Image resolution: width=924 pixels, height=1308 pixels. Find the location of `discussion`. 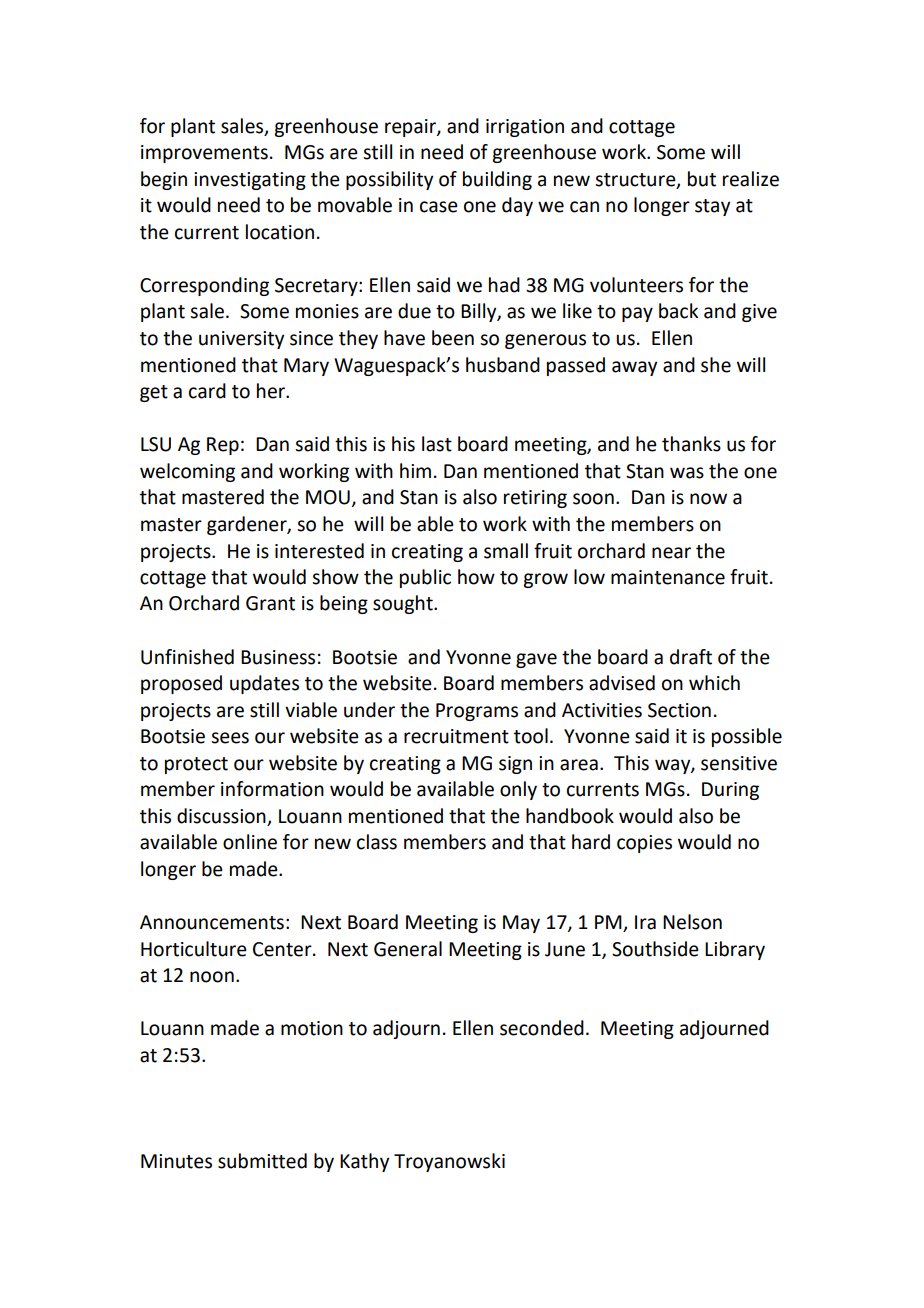

discussion is located at coordinates (222, 817).
